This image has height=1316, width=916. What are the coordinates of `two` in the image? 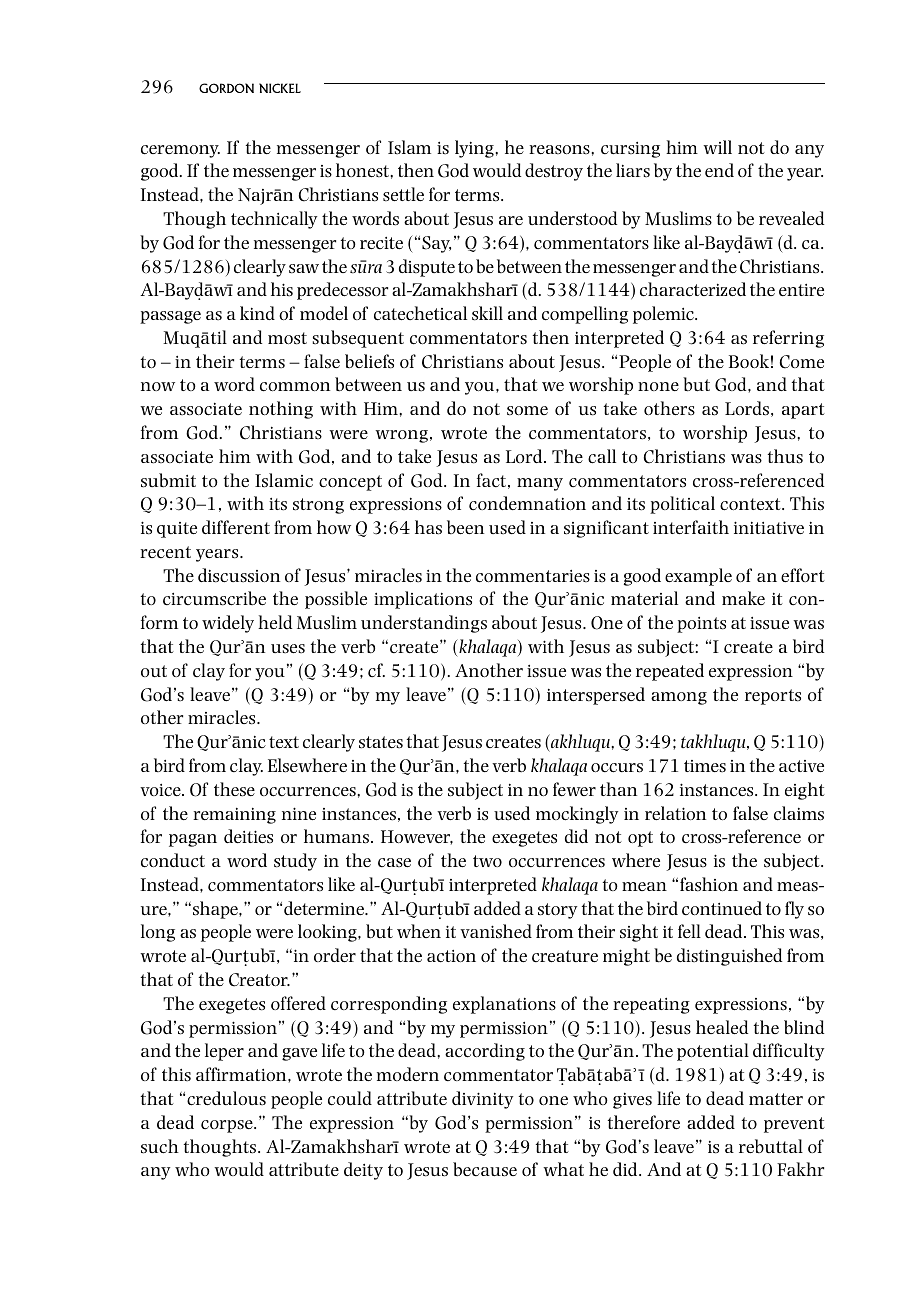 It's located at (487, 861).
